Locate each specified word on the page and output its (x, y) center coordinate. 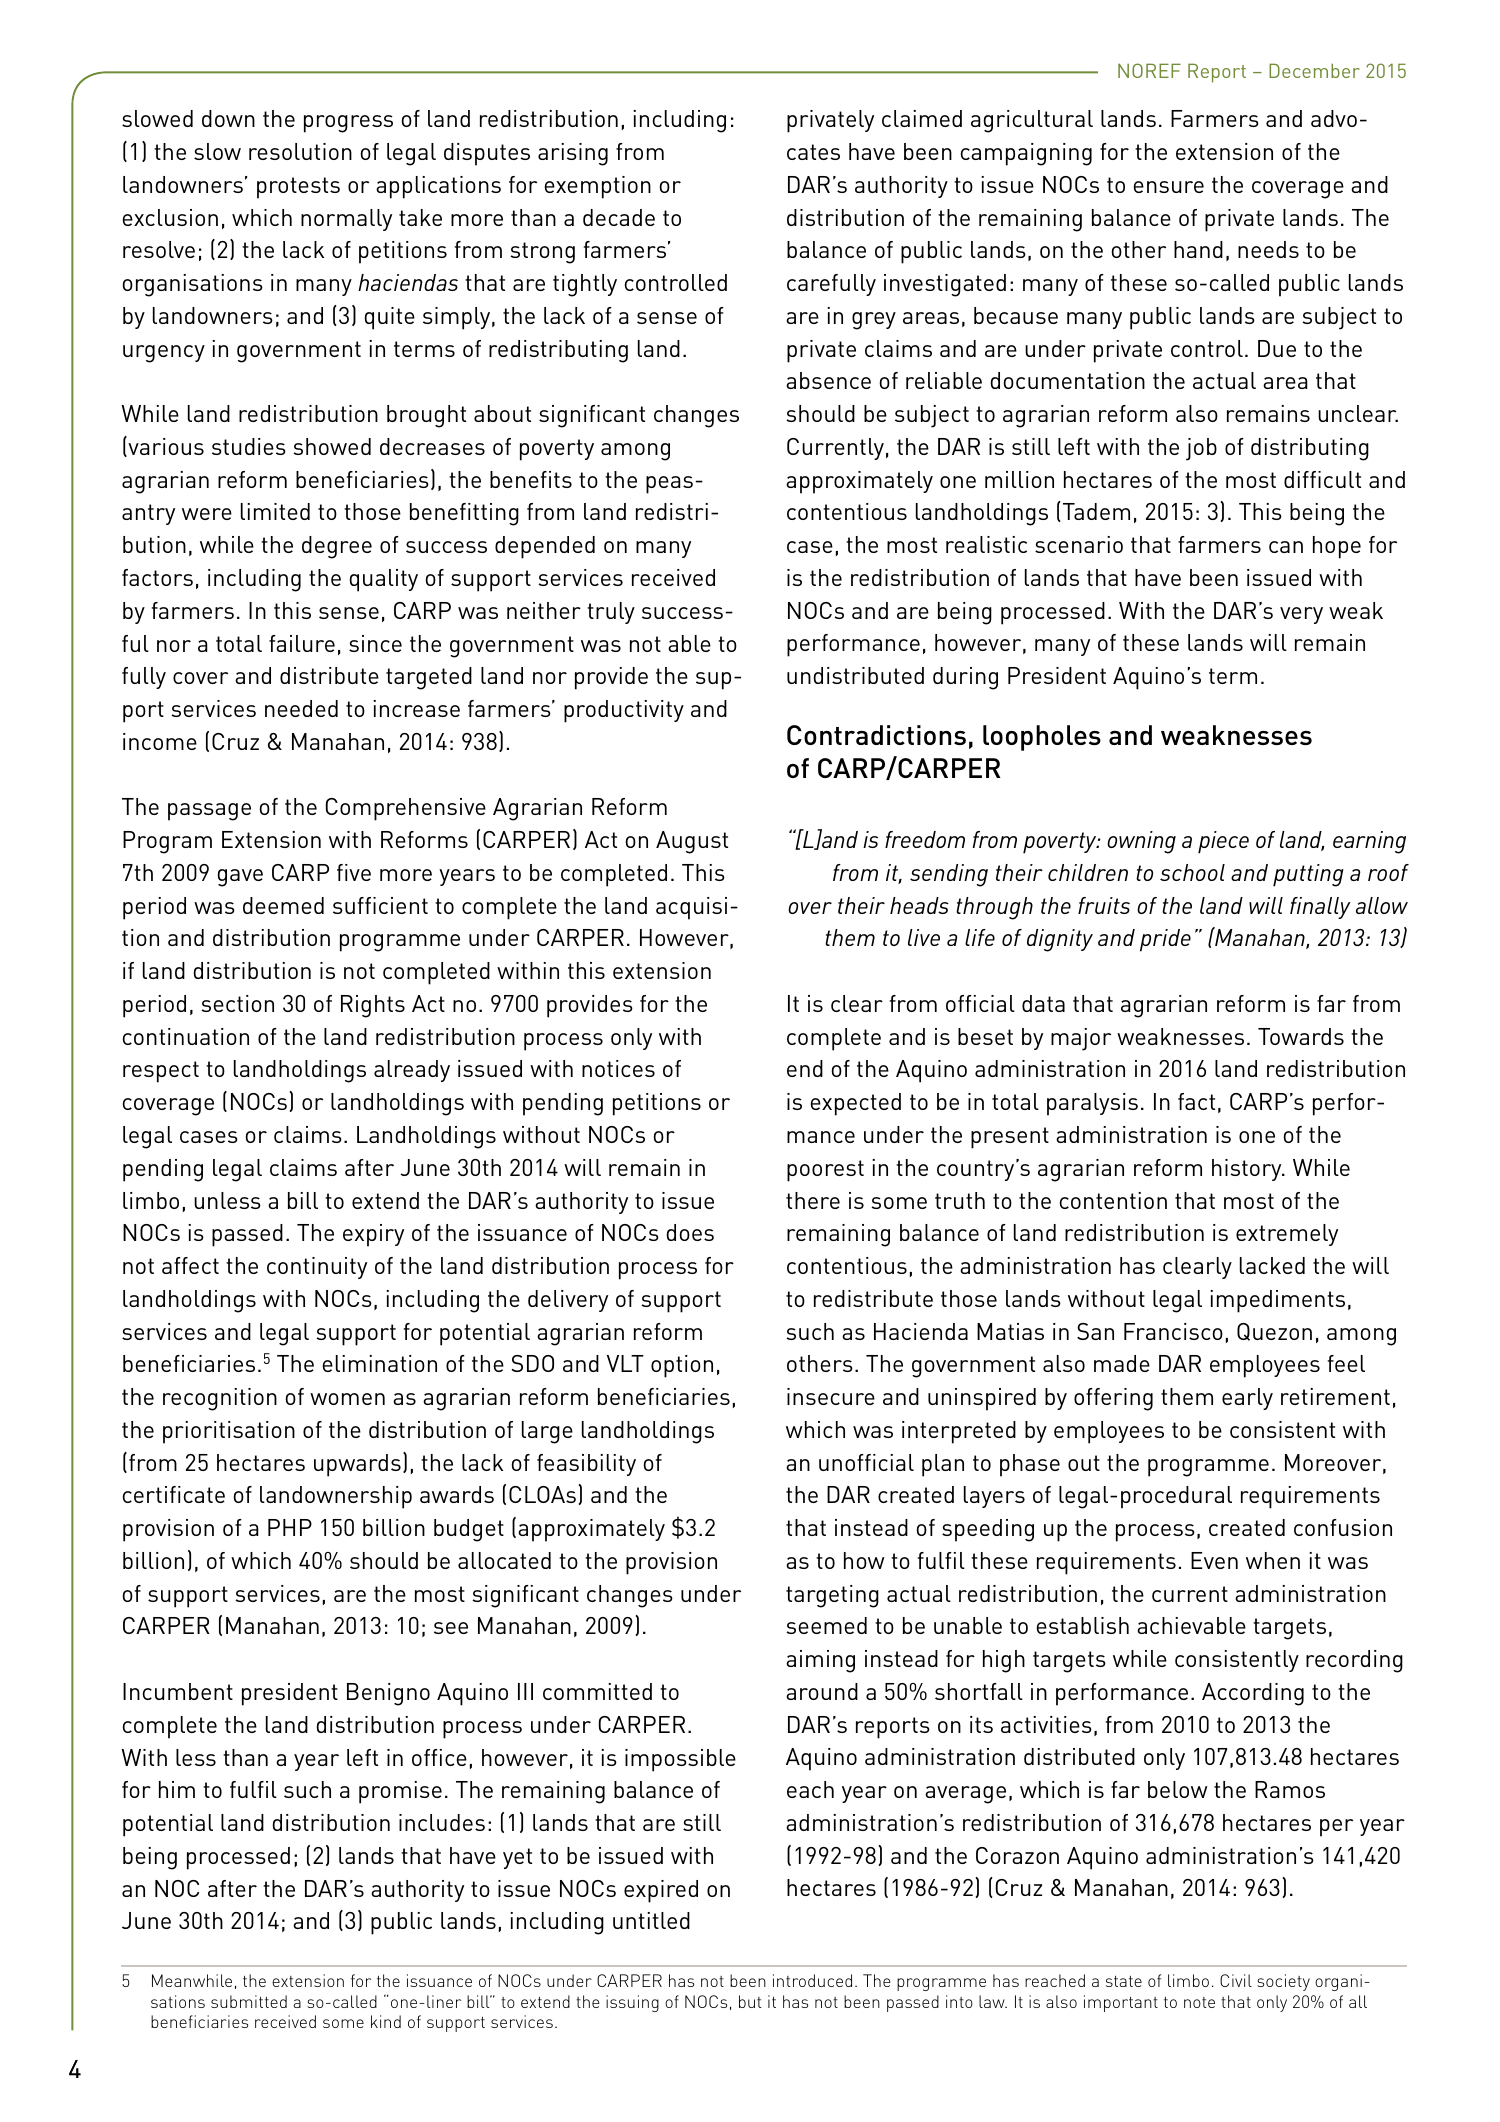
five (354, 872)
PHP (290, 1527)
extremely (1287, 1235)
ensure (1168, 187)
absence (828, 380)
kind (386, 2021)
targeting (832, 1596)
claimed (922, 118)
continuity (317, 1268)
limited (275, 511)
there (813, 1200)
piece (1223, 842)
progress (348, 124)
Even (1214, 1560)
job (1201, 449)
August (692, 842)
